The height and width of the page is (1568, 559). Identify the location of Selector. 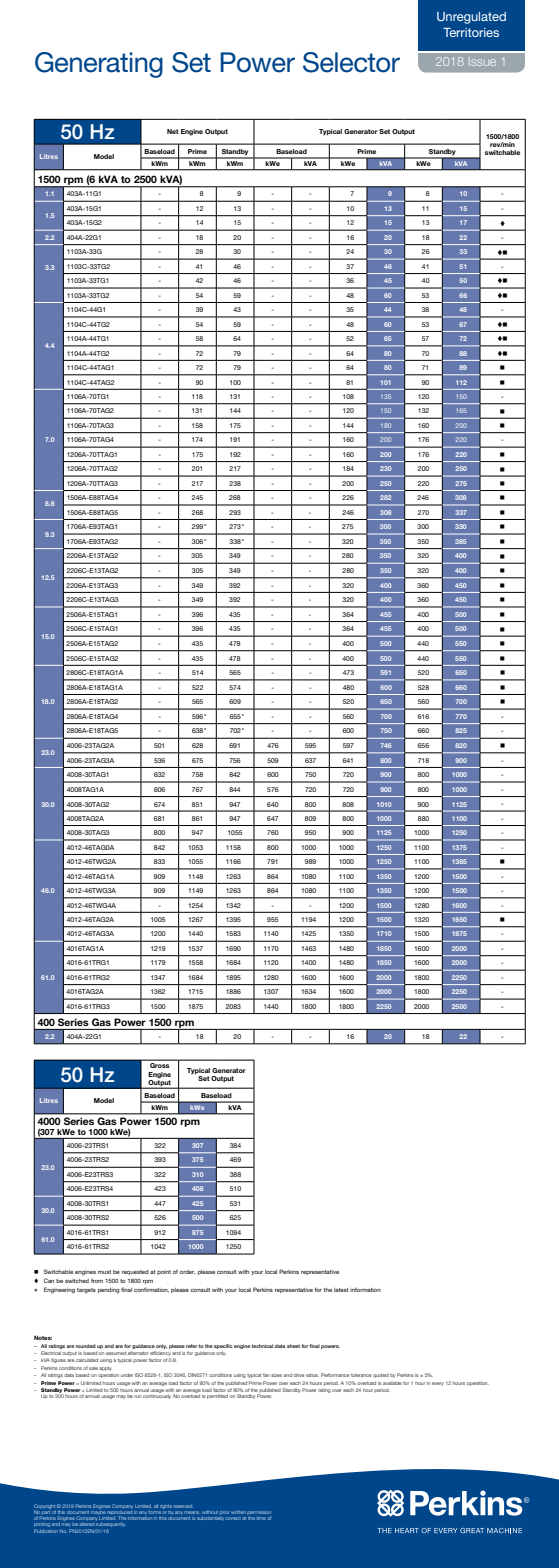
(351, 62).
